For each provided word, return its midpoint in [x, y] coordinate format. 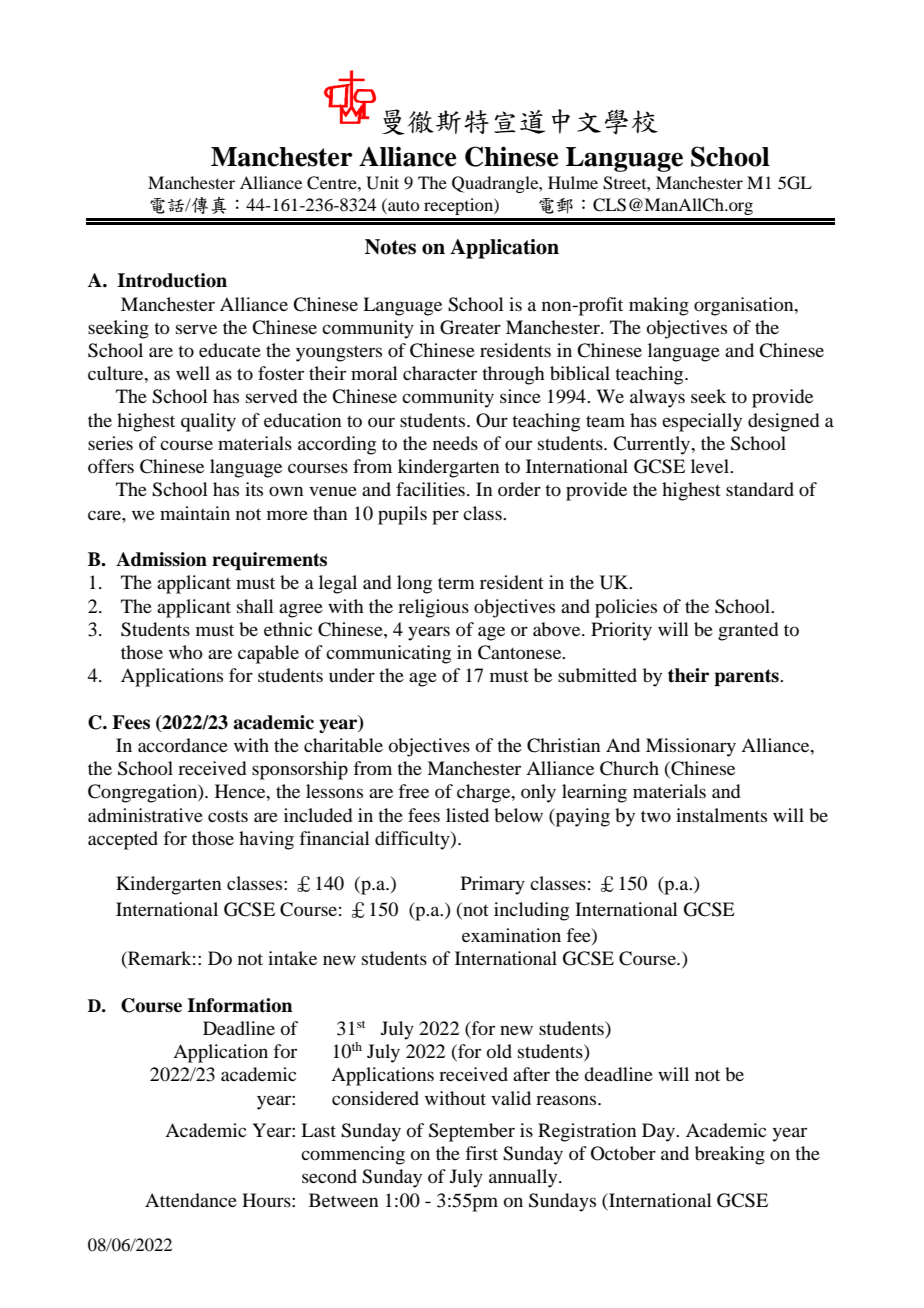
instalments [721, 815]
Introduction [172, 280]
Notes [390, 247]
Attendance [191, 1200]
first [481, 1153]
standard [760, 489]
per [445, 517]
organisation [745, 306]
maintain [195, 513]
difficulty [413, 840]
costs [228, 816]
